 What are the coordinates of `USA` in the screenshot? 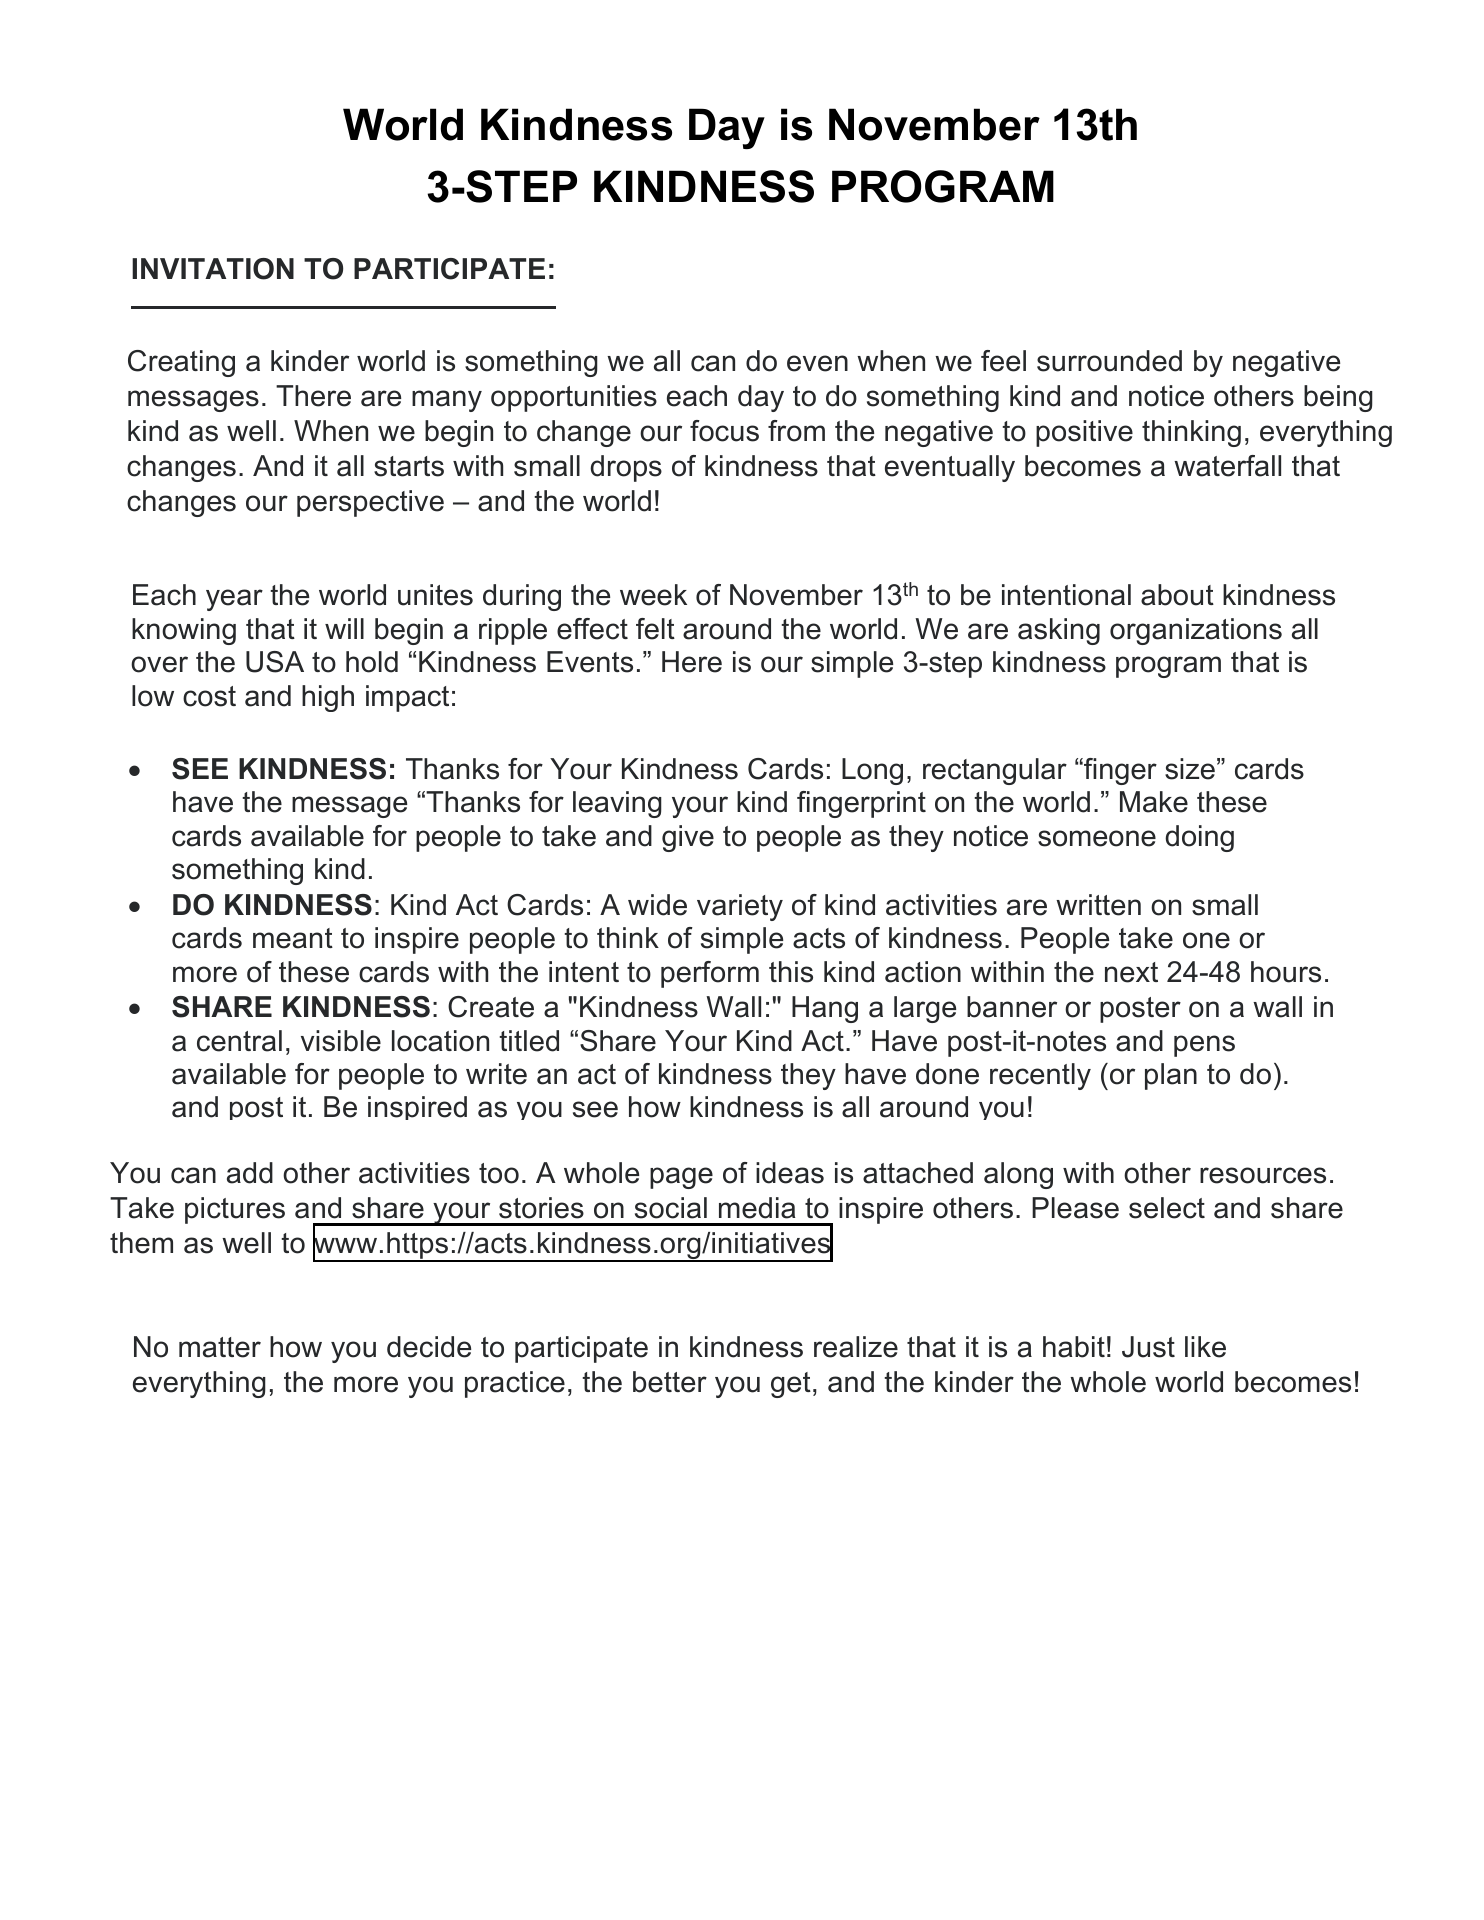 It's located at (275, 662).
